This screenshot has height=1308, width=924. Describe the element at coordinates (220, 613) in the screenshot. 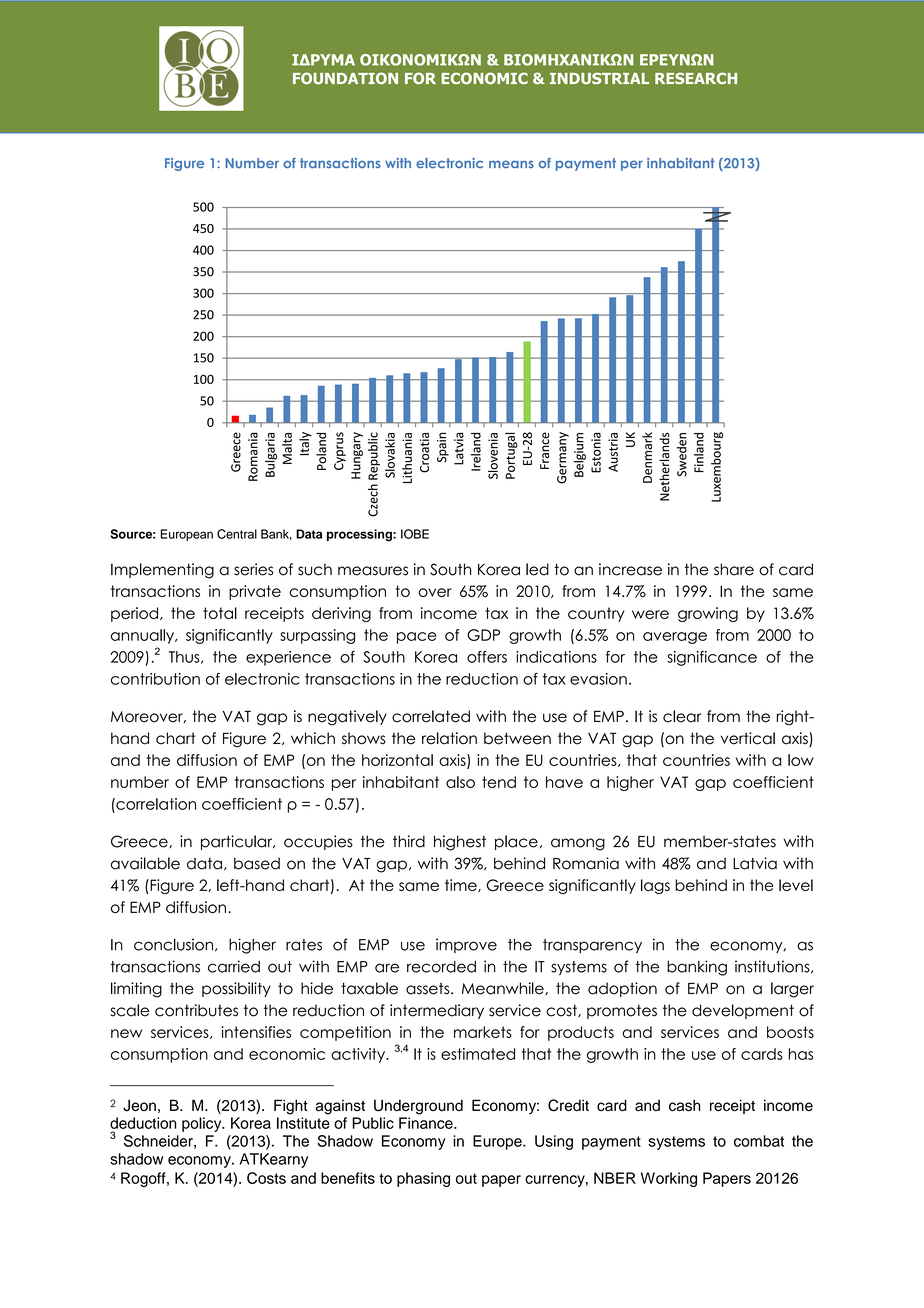

I see `total` at that location.
